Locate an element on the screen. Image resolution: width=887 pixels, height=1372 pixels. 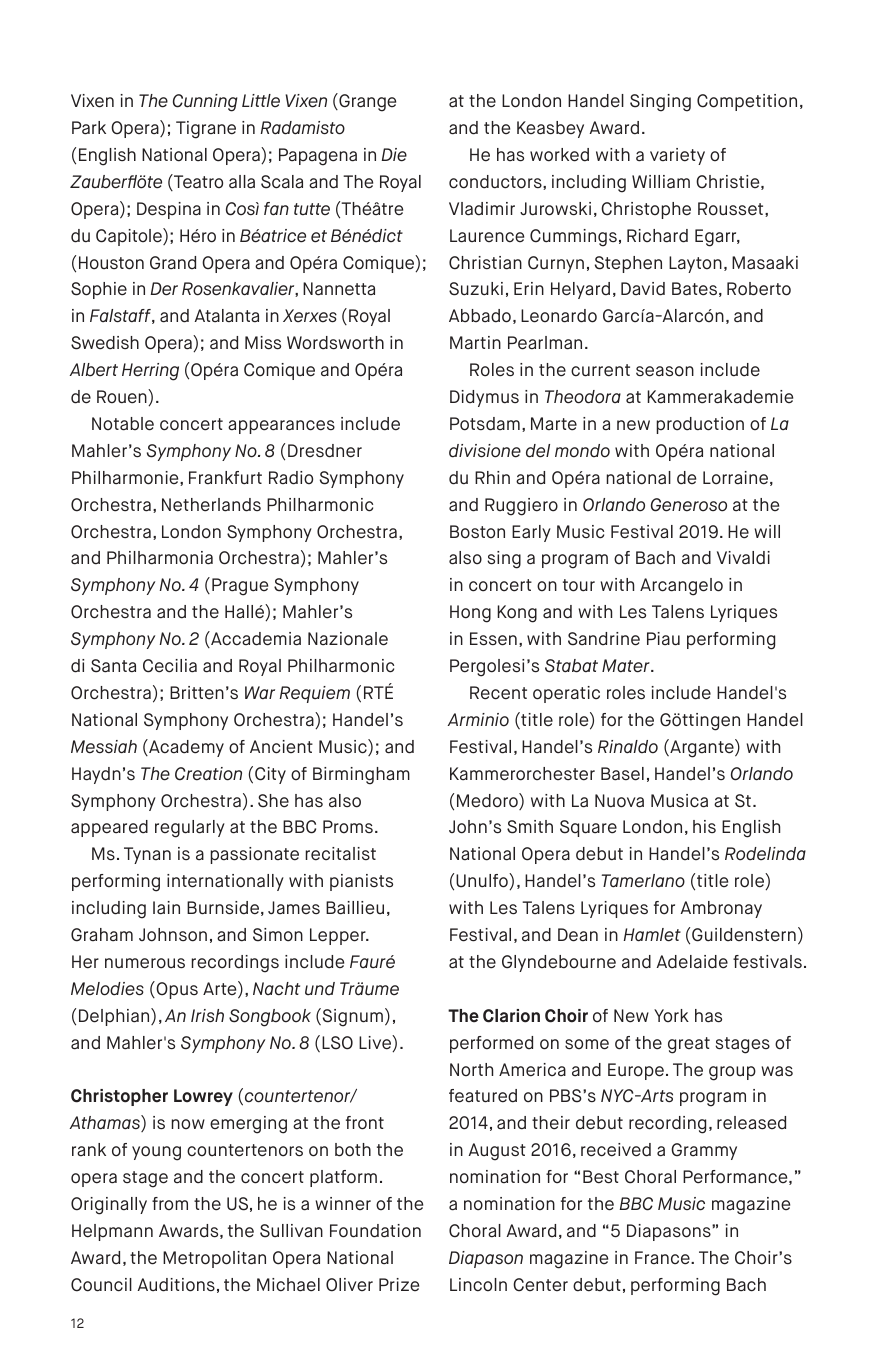
pianists is located at coordinates (361, 882).
